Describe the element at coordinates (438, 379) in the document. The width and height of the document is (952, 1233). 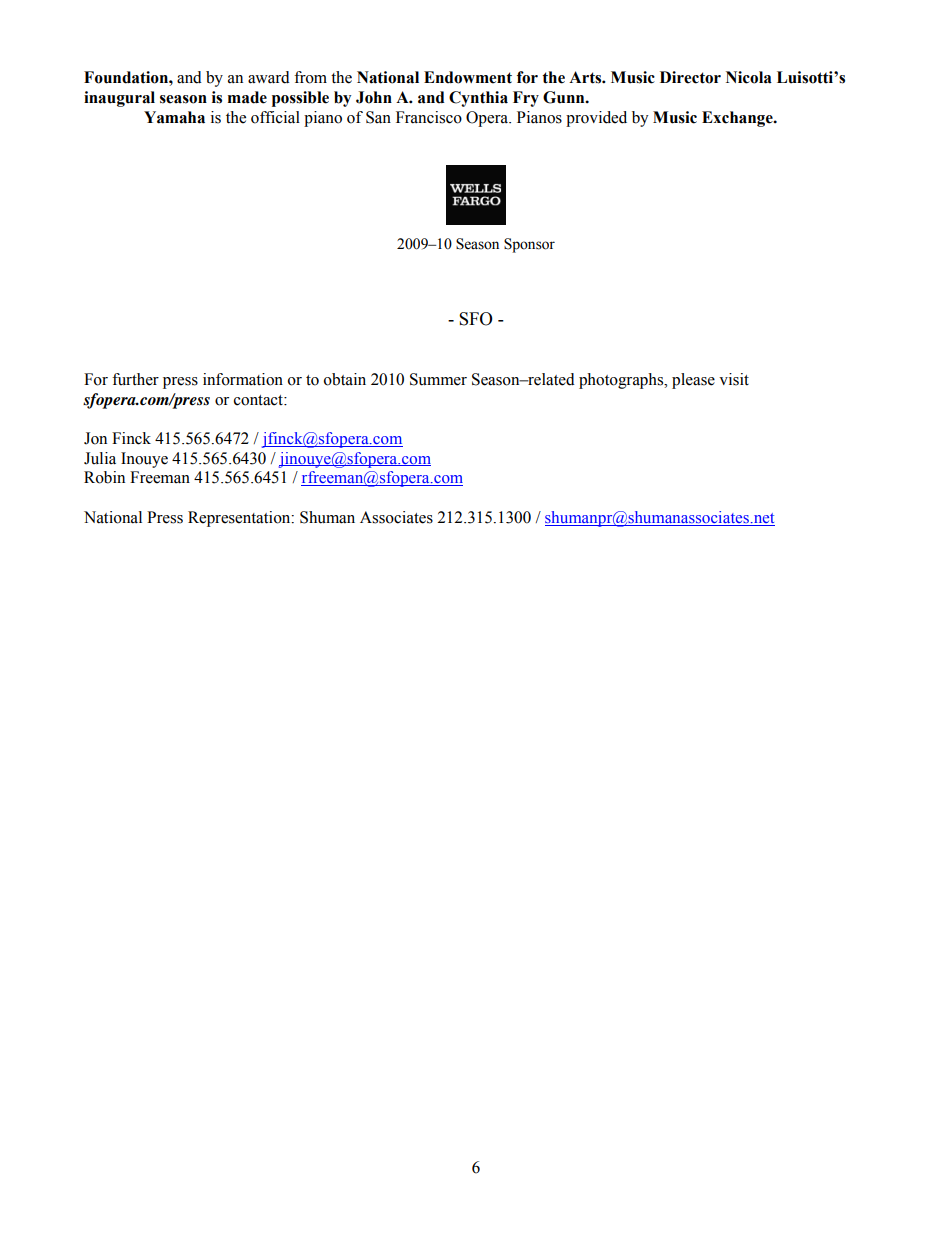
I see `Summer` at that location.
